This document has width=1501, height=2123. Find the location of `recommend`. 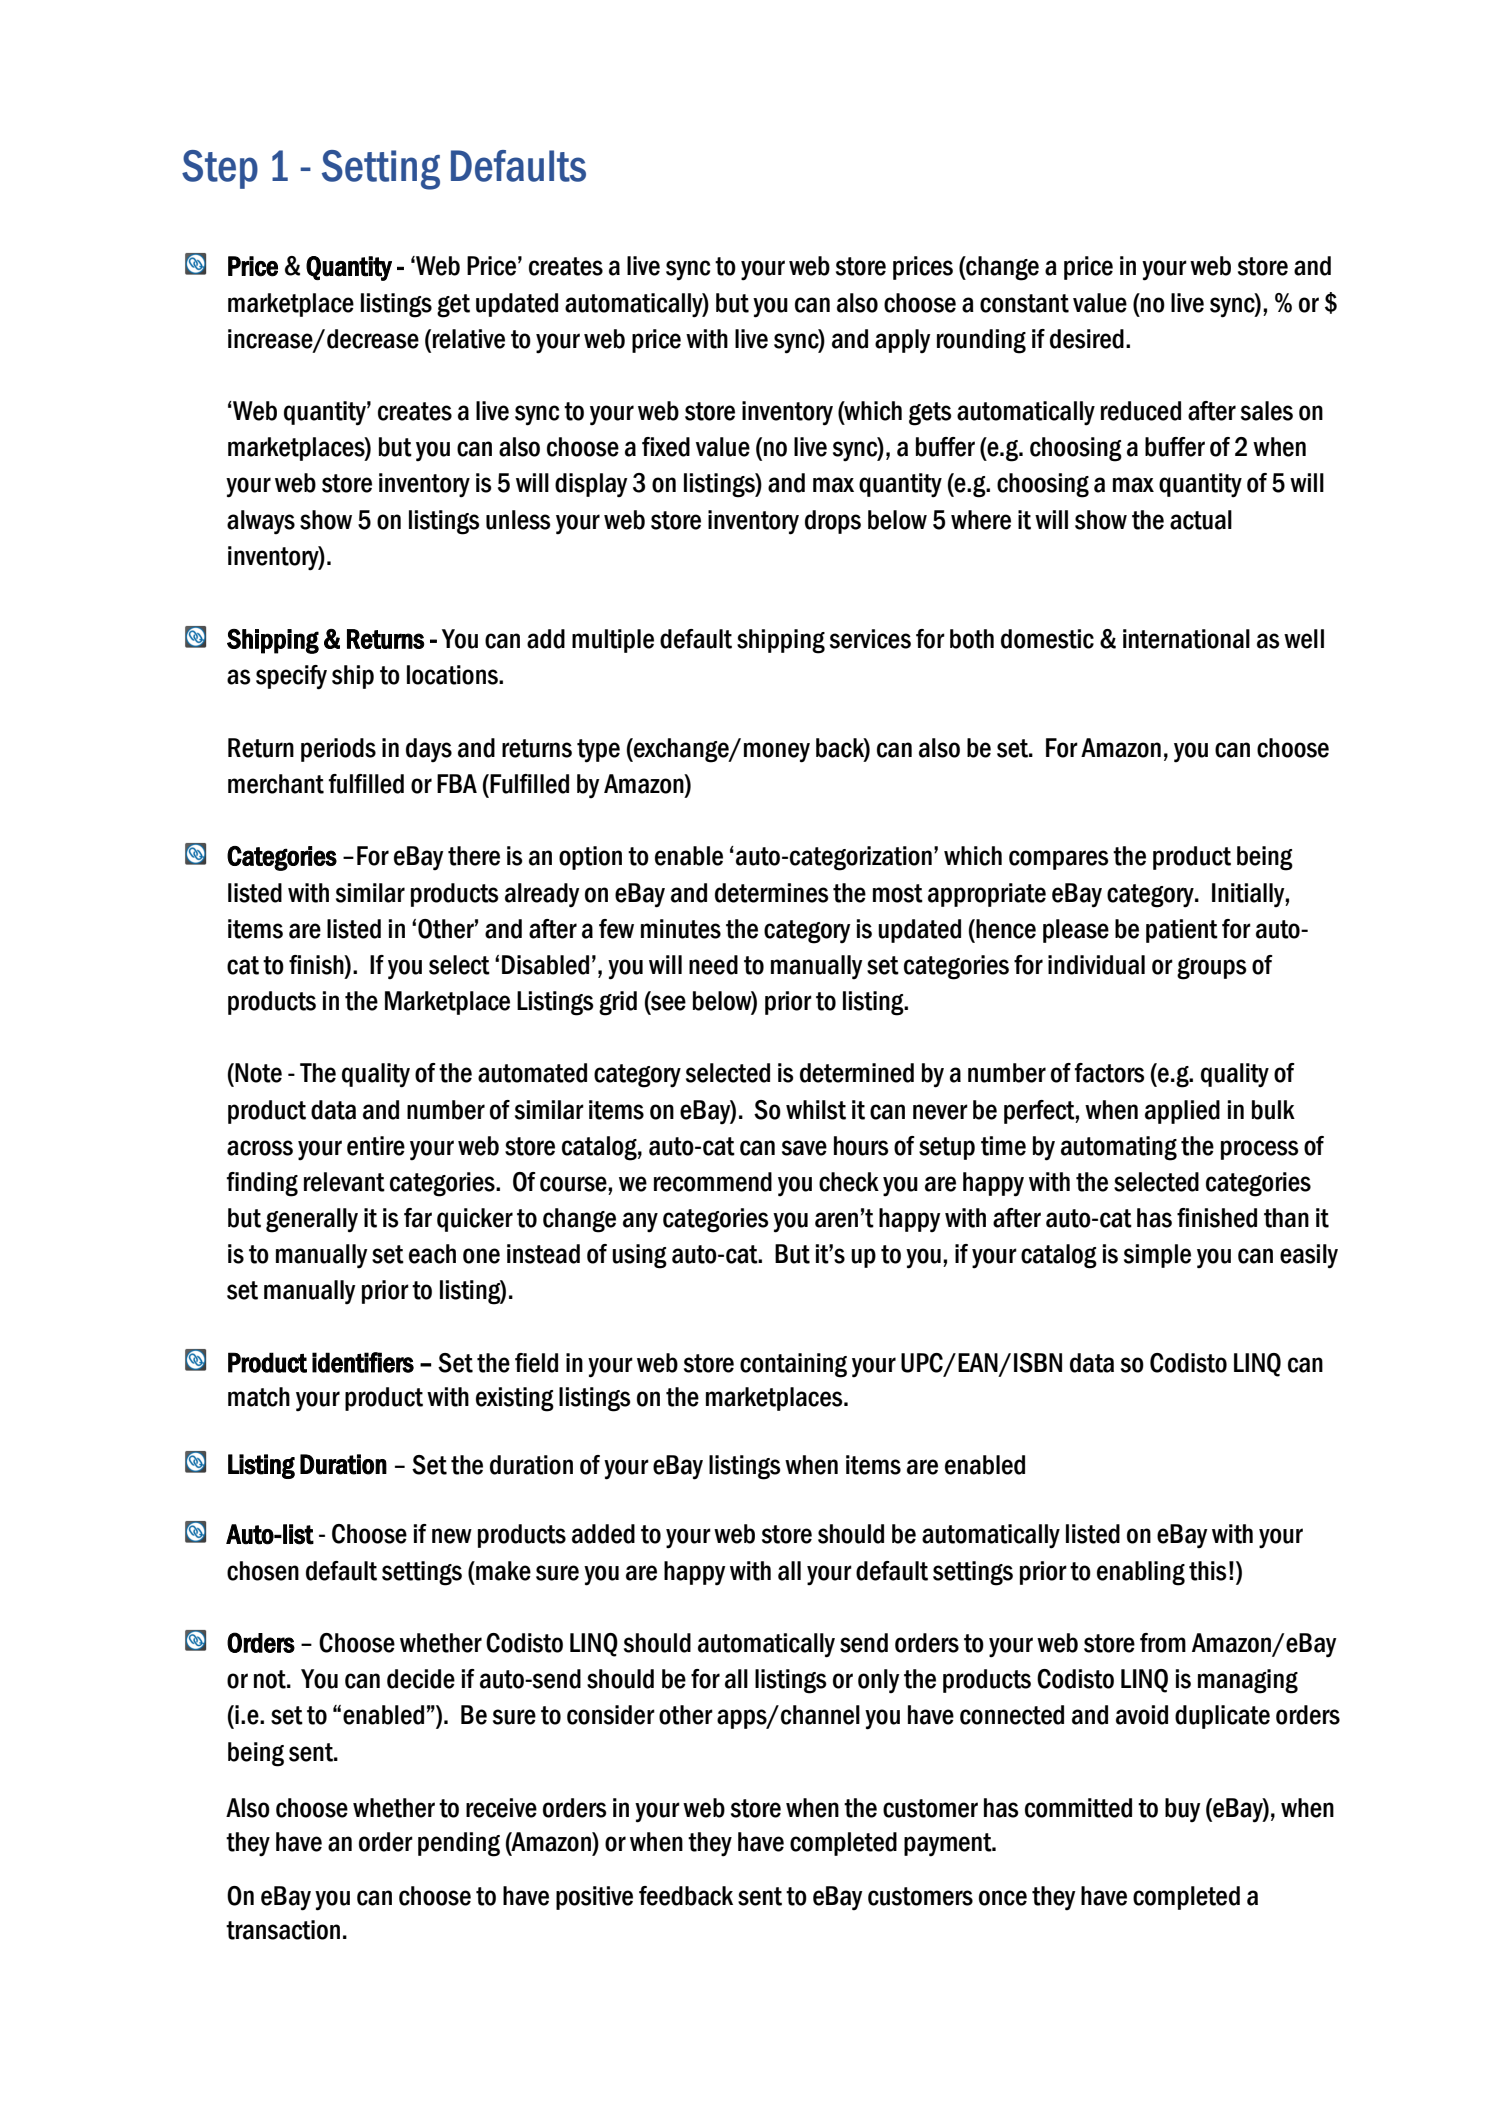

recommend is located at coordinates (713, 1182).
